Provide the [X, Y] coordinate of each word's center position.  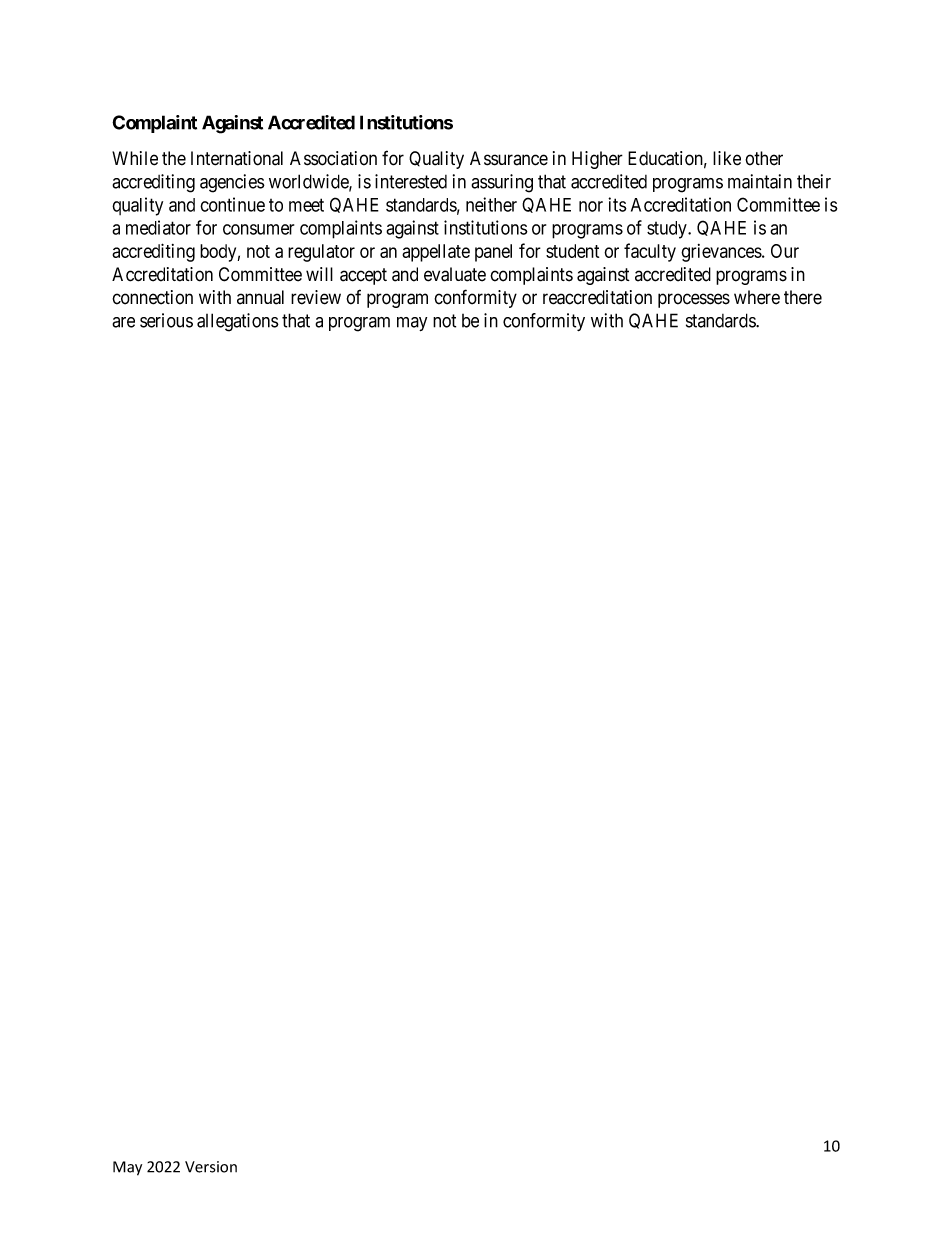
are [123, 322]
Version [211, 1167]
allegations [238, 322]
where [757, 297]
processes [694, 300]
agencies [232, 183]
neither [491, 204]
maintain [760, 181]
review [316, 297]
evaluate [455, 274]
